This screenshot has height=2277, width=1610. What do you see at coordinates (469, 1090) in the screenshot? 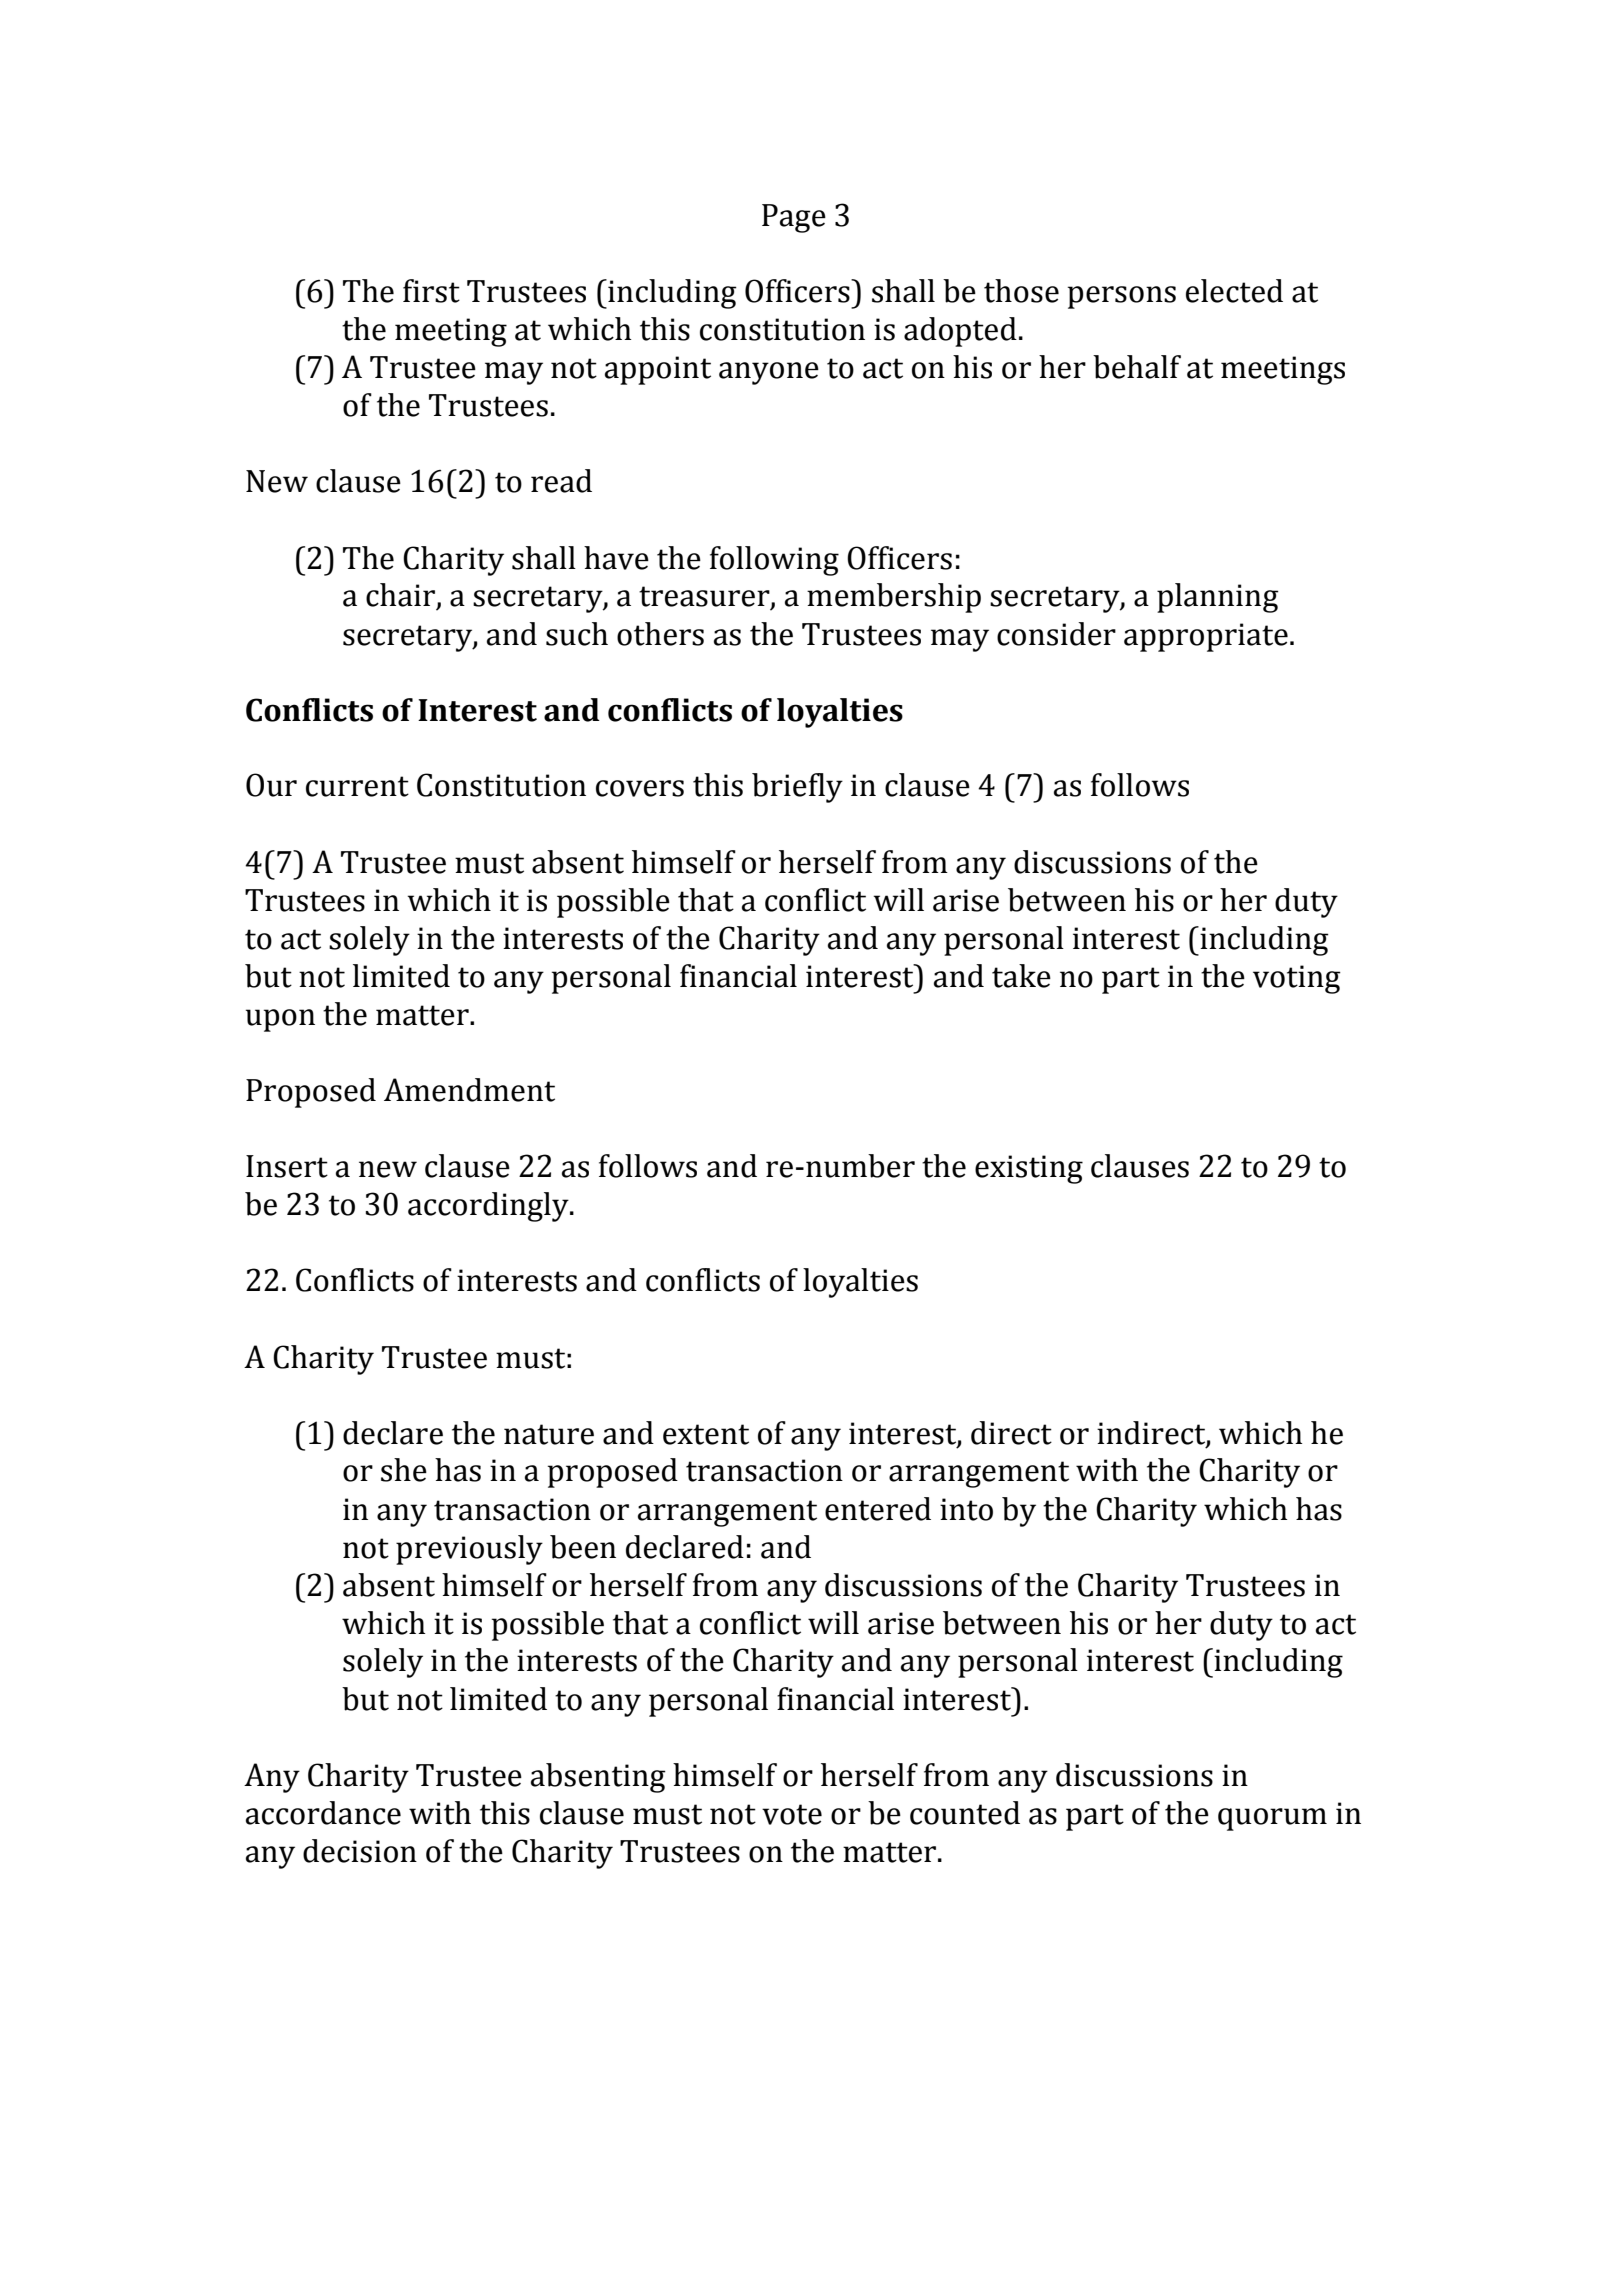
I see `Amendment` at bounding box center [469, 1090].
